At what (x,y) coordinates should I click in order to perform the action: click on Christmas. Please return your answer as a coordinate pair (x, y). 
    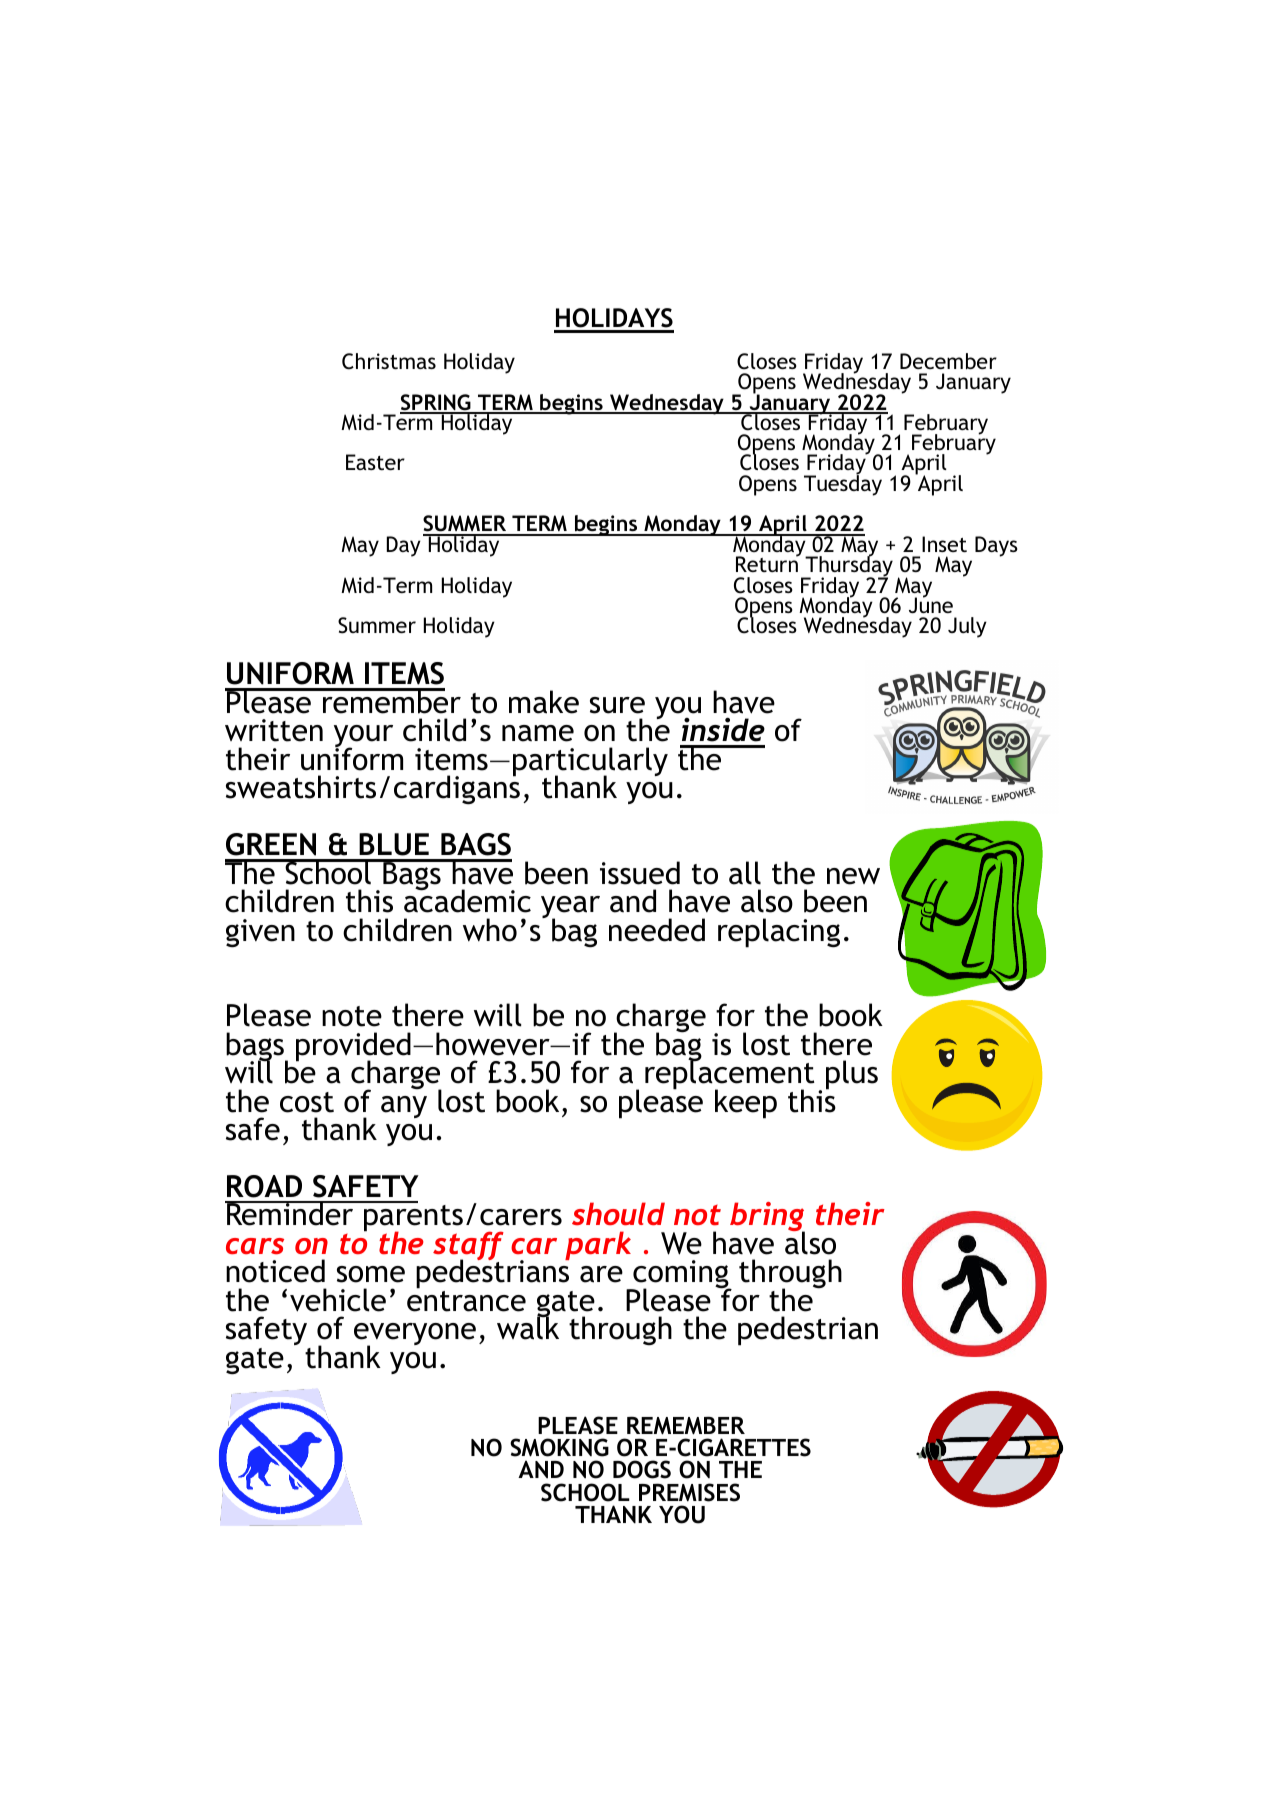
    Looking at the image, I should click on (389, 361).
